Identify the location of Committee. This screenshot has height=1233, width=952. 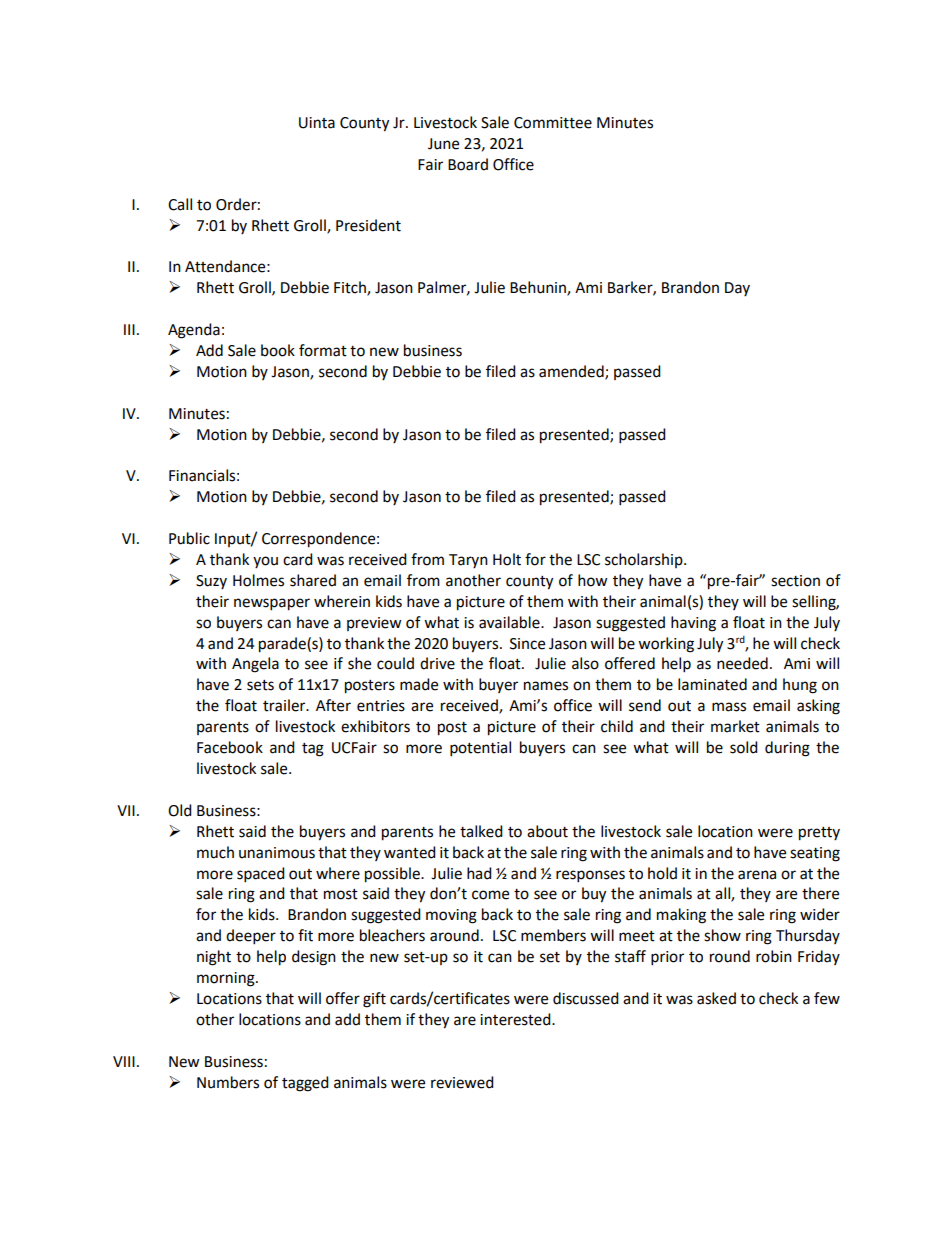
(553, 123).
